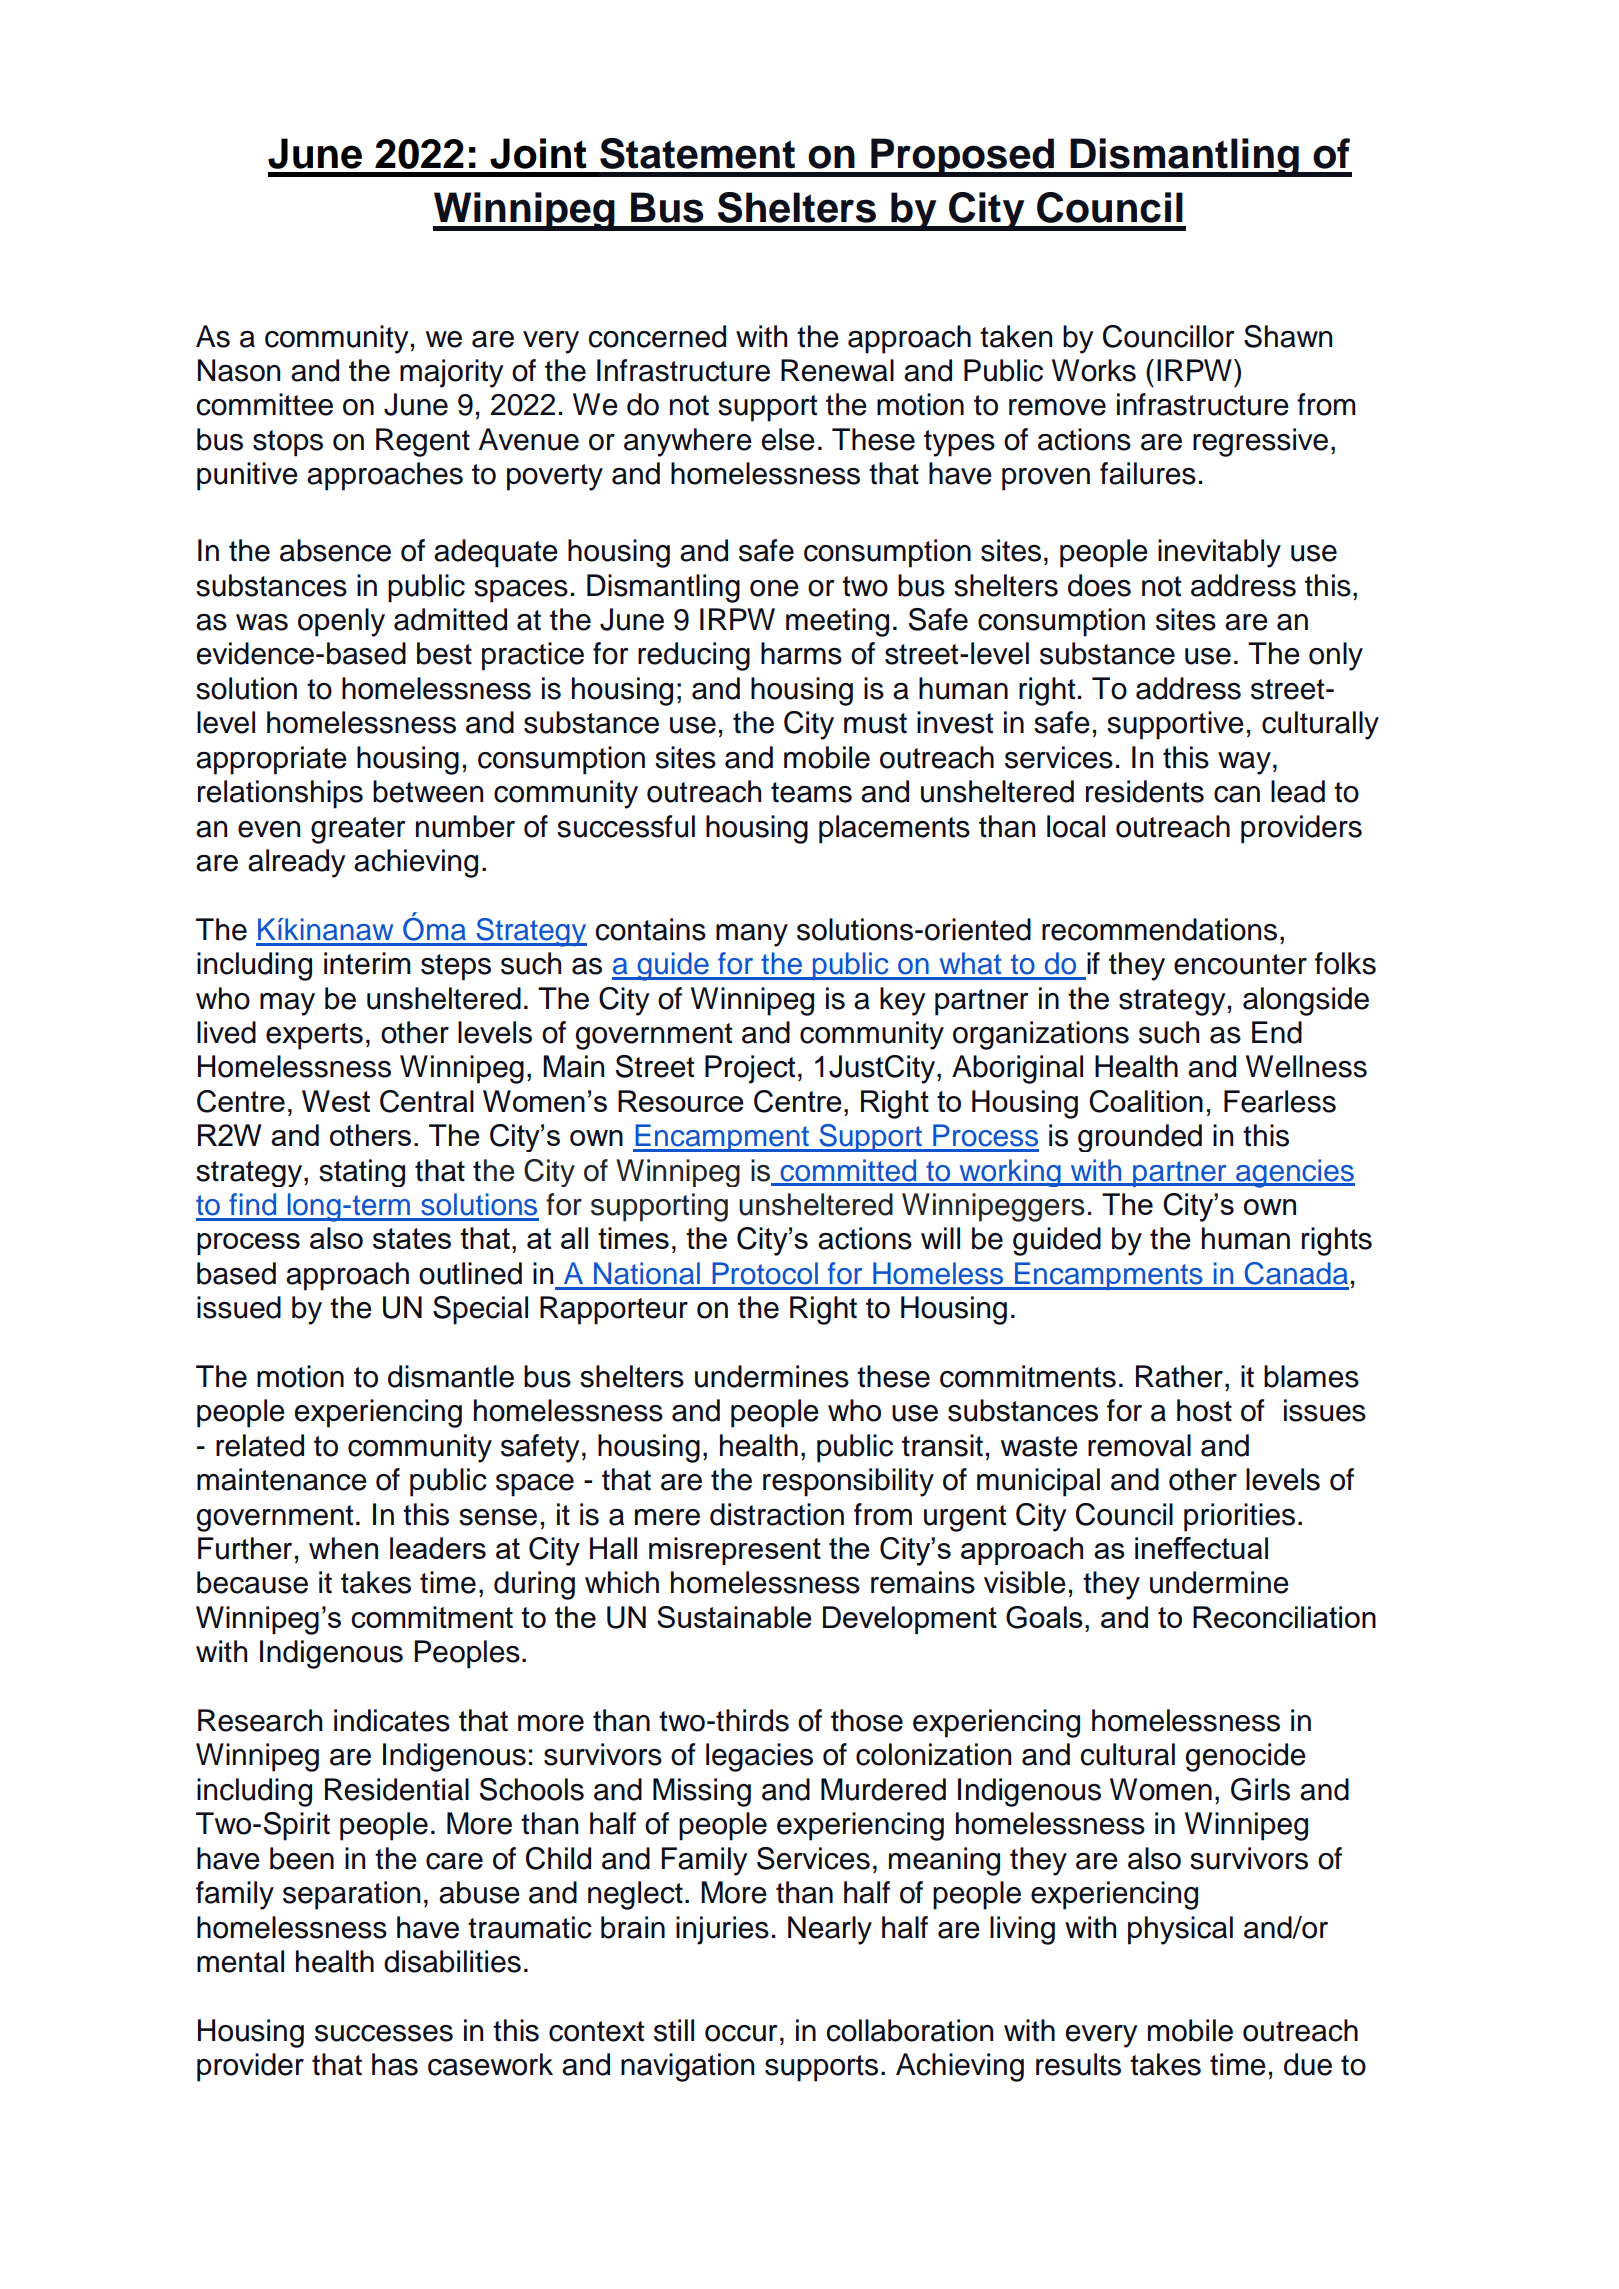 This page has height=2289, width=1619. What do you see at coordinates (336, 1101) in the page?
I see `West` at bounding box center [336, 1101].
